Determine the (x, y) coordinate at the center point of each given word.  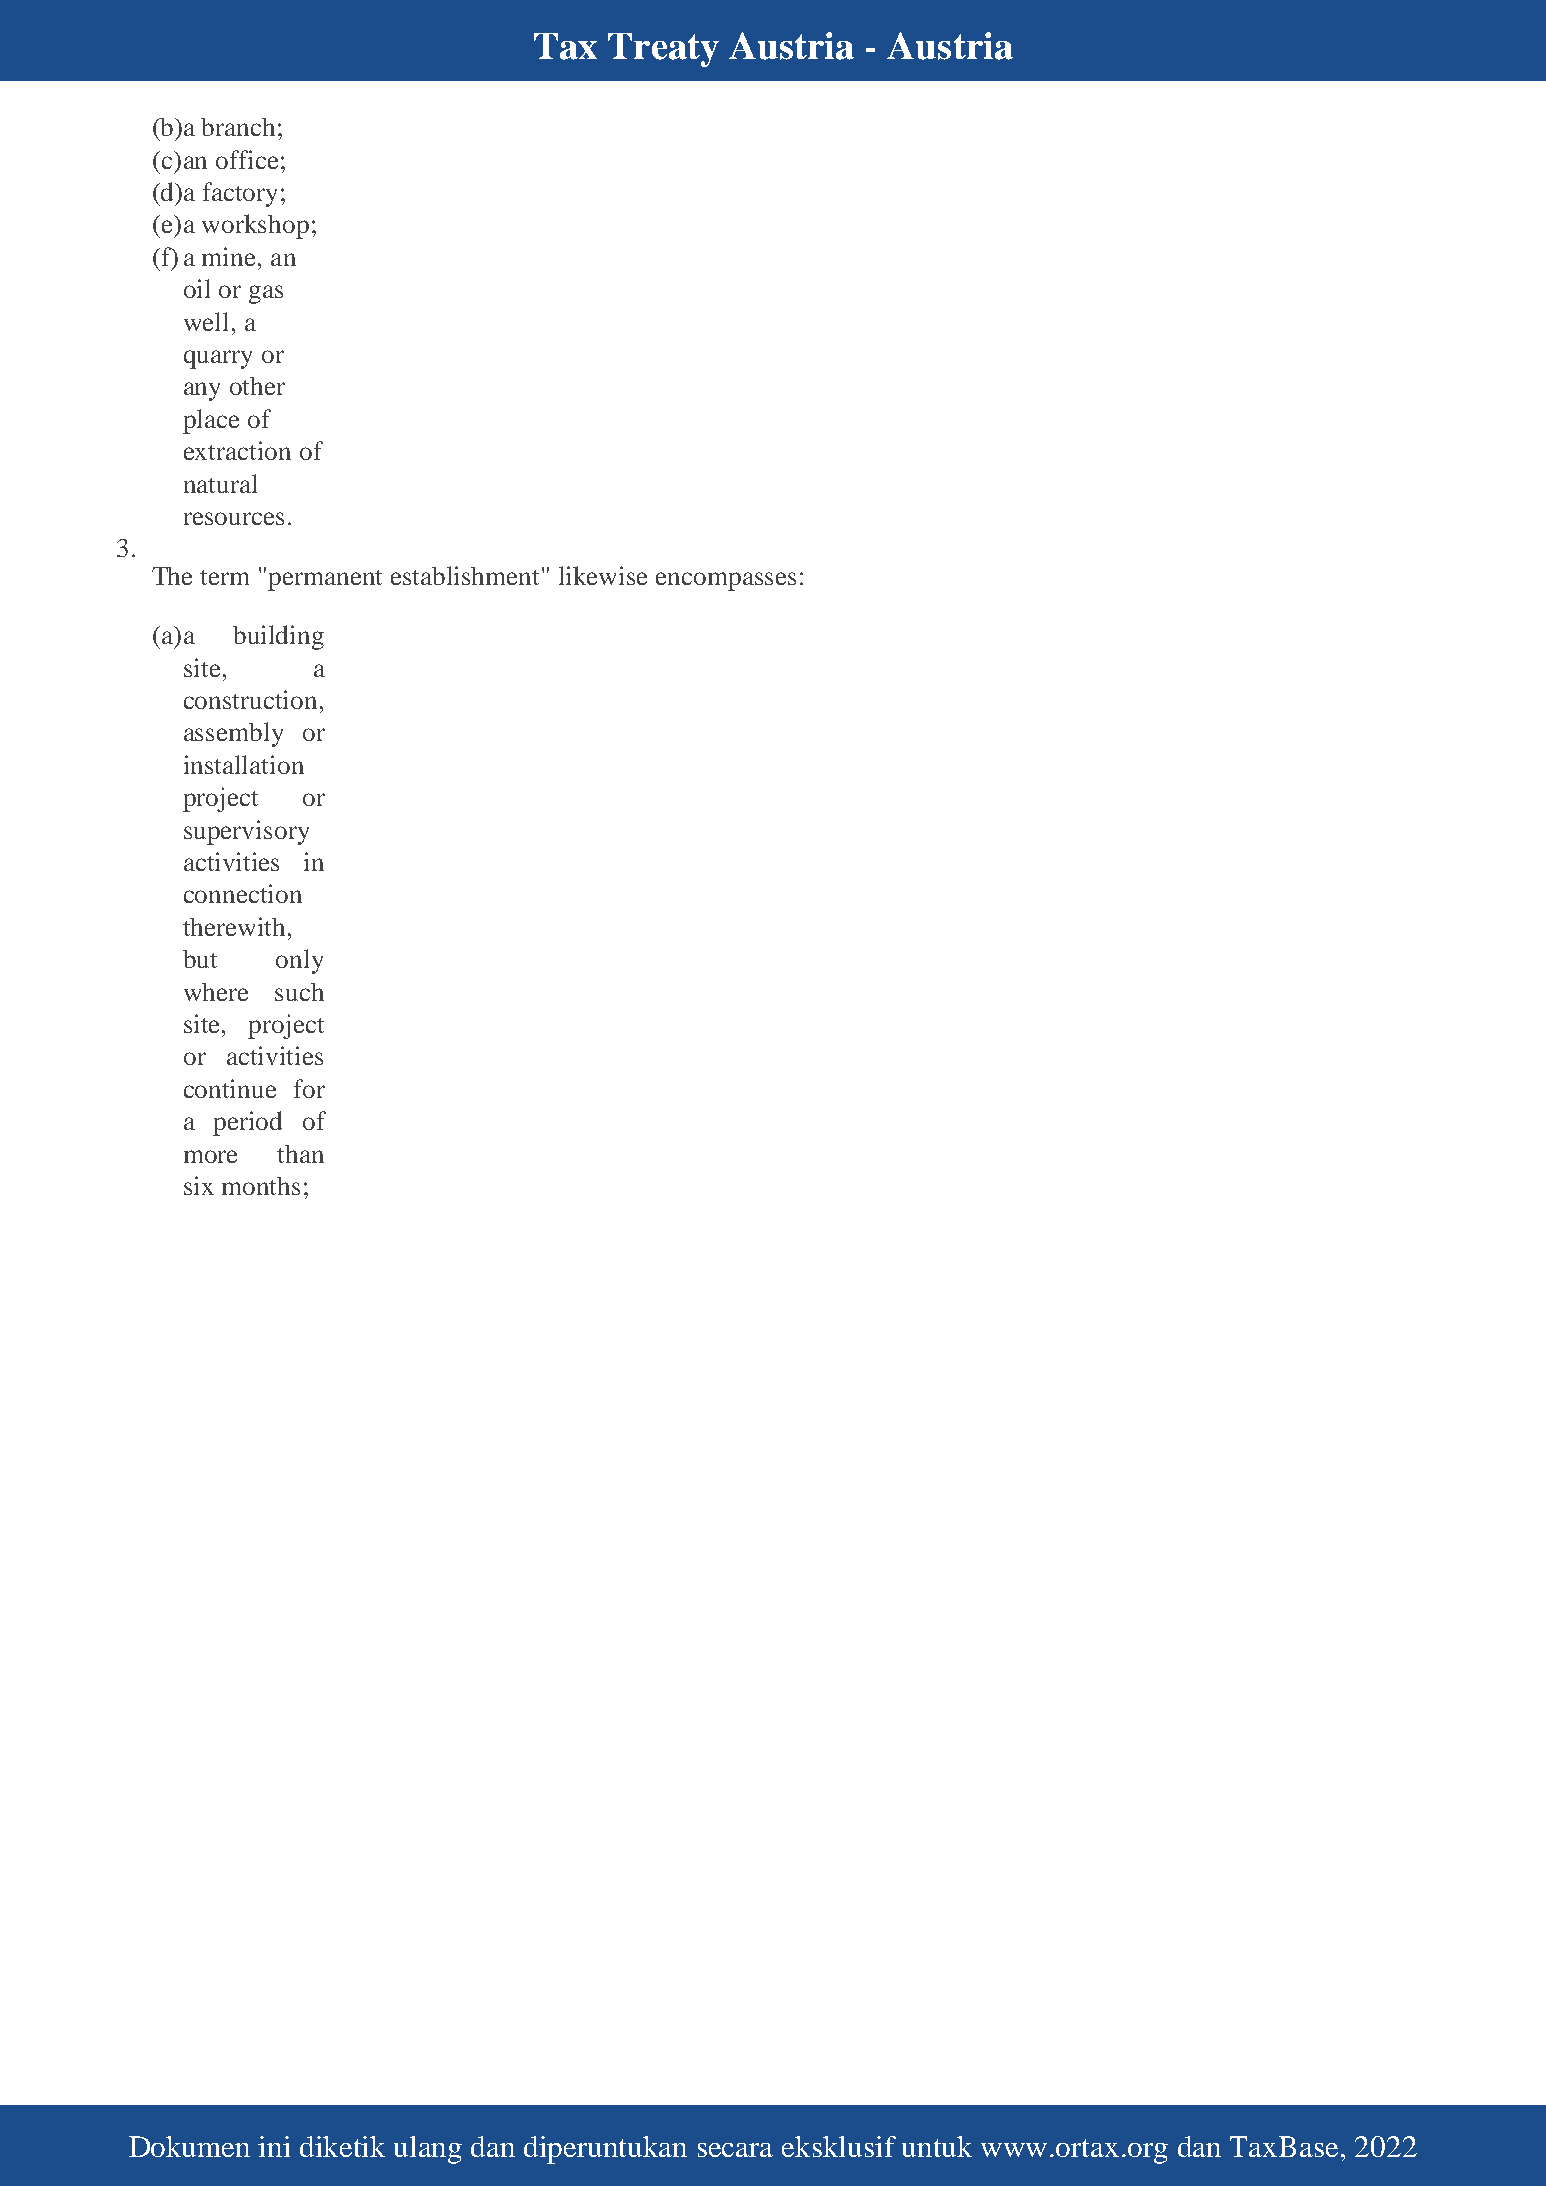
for (309, 1088)
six (199, 1185)
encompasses (726, 581)
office (247, 159)
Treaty (663, 50)
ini (274, 2146)
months (261, 1186)
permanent (325, 580)
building (278, 637)
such (299, 992)
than (300, 1154)
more (210, 1156)
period (247, 1123)
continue (230, 1088)
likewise (603, 575)
